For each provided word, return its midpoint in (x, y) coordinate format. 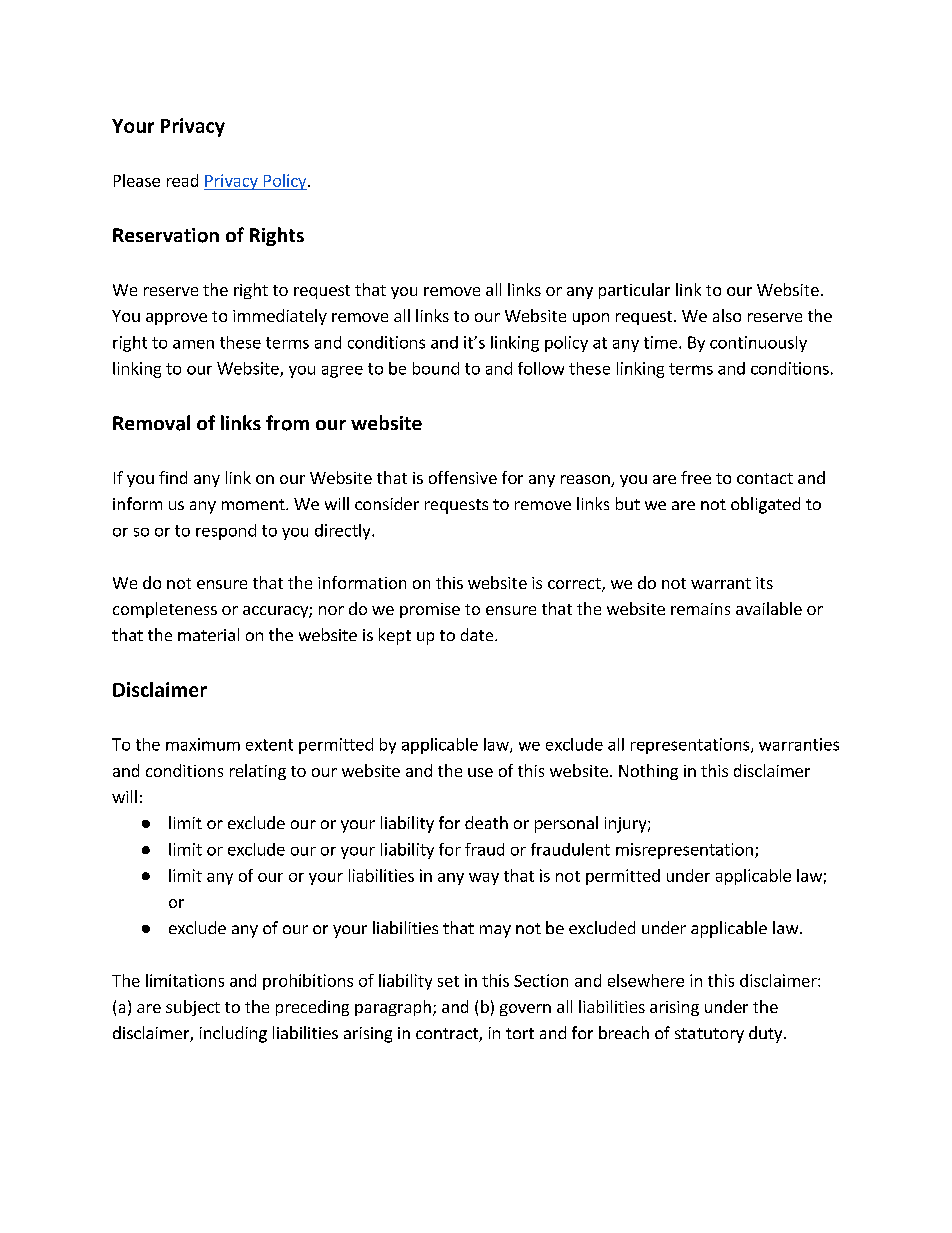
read (182, 180)
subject (193, 1008)
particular (634, 291)
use (480, 772)
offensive (463, 477)
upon (591, 319)
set (448, 981)
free (696, 477)
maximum (203, 744)
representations (691, 746)
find (173, 477)
